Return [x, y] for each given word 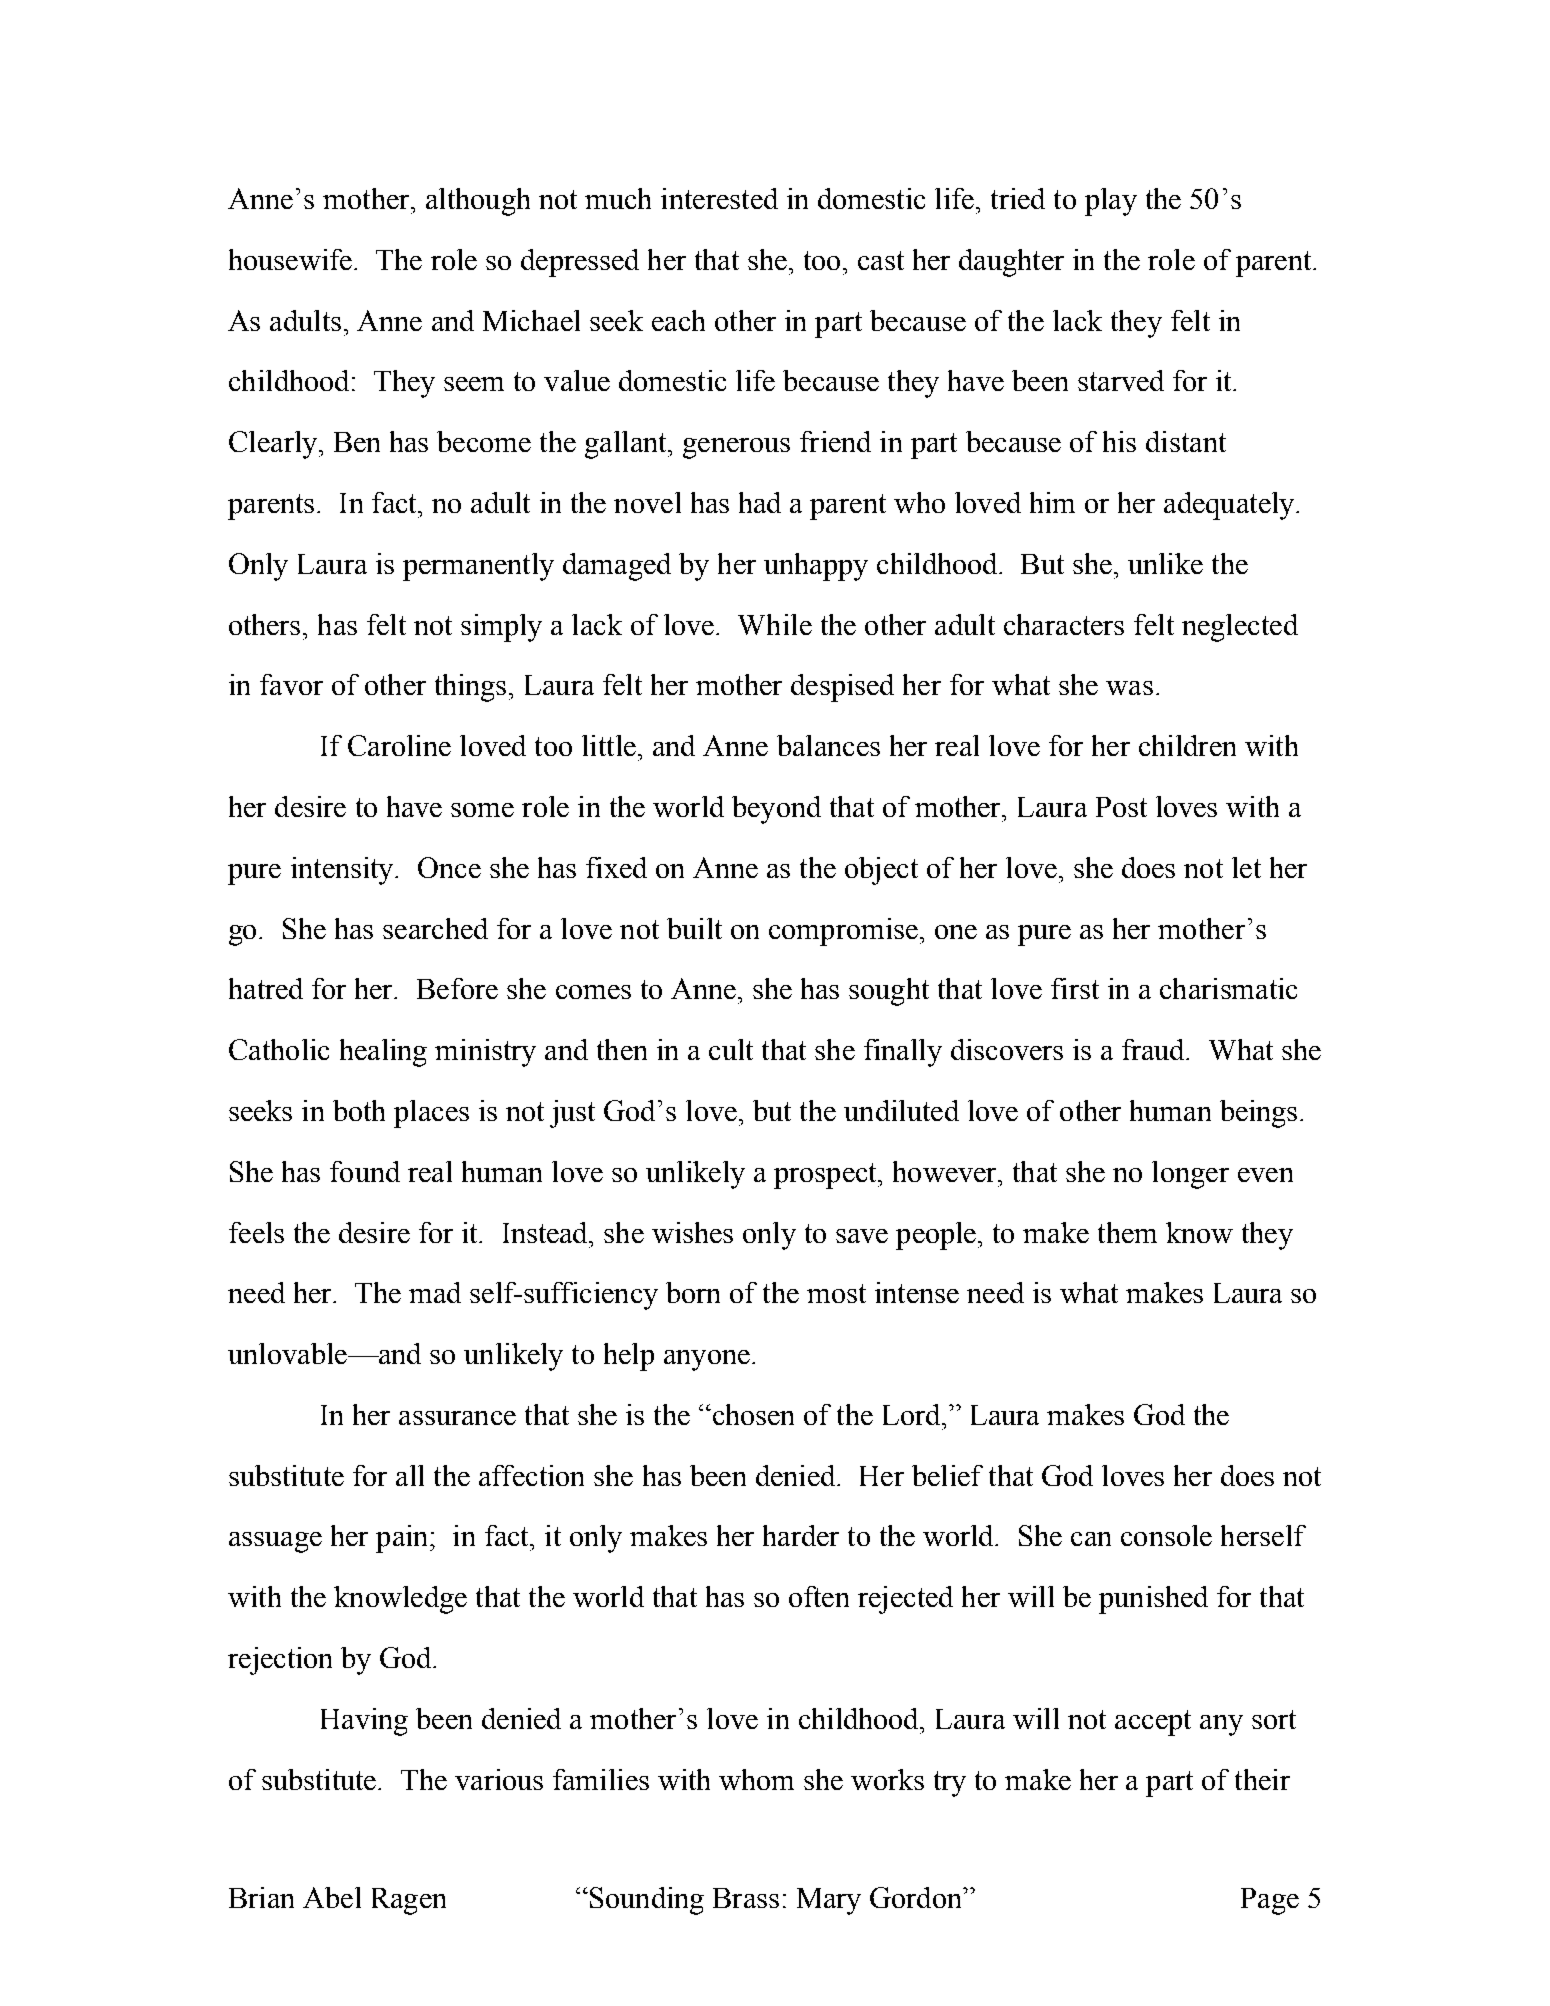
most [836, 1293]
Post [1121, 807]
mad [435, 1292]
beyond [776, 810]
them [1127, 1232]
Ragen [409, 1901]
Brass [746, 1898]
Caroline [399, 745]
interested [719, 198]
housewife [290, 259]
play [1111, 202]
